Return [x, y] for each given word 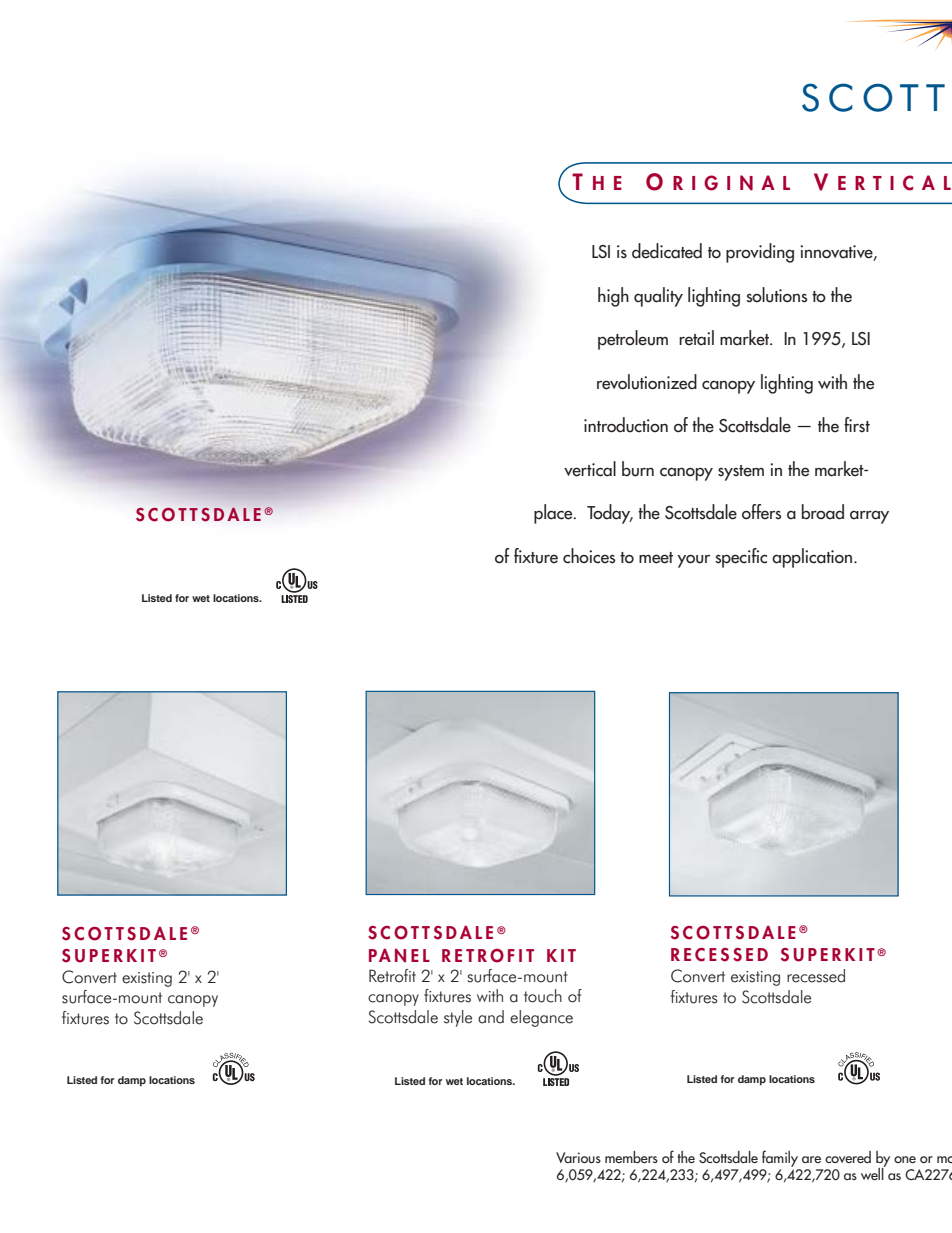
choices [589, 556]
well [873, 1172]
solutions [776, 295]
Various [578, 1158]
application [812, 558]
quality [658, 297]
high [613, 297]
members [631, 1157]
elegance [541, 1018]
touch [543, 996]
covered [848, 1157]
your [693, 561]
